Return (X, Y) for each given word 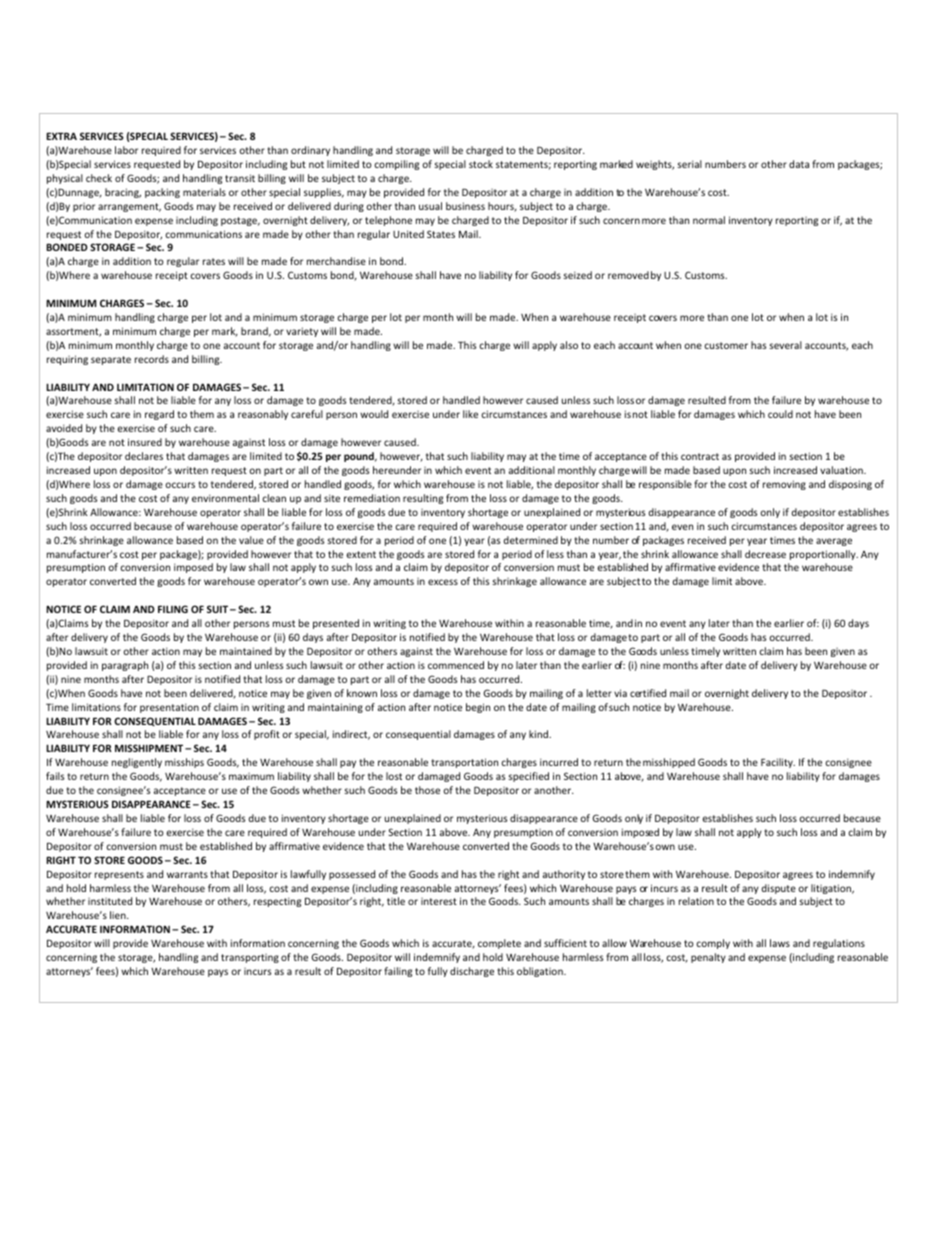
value (251, 540)
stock (481, 164)
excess (443, 582)
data (799, 164)
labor (126, 150)
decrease (765, 554)
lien (119, 915)
